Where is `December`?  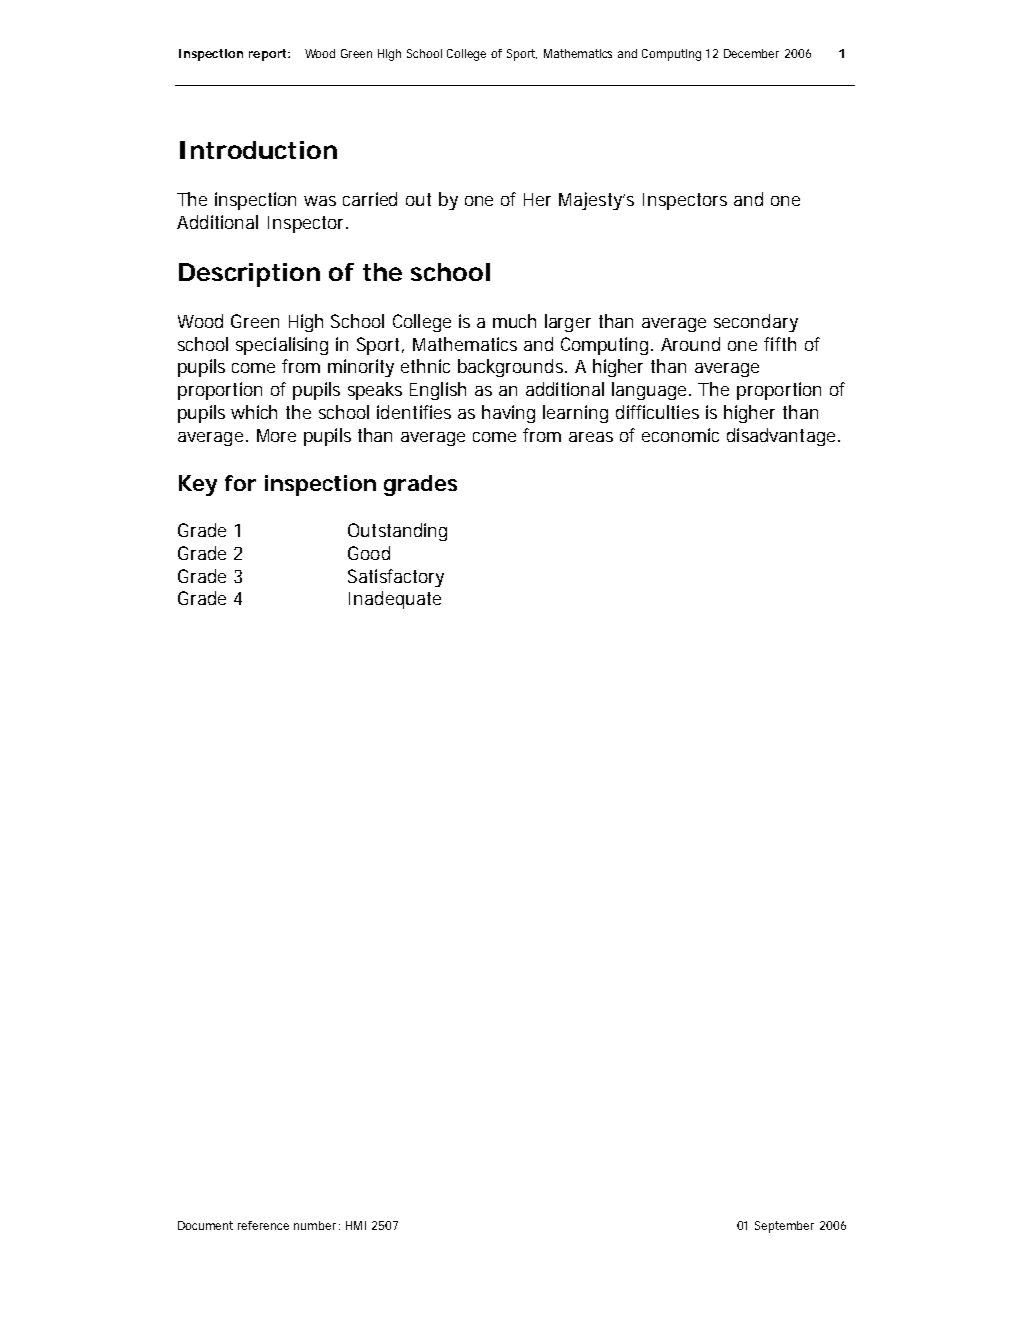
December is located at coordinates (751, 53).
